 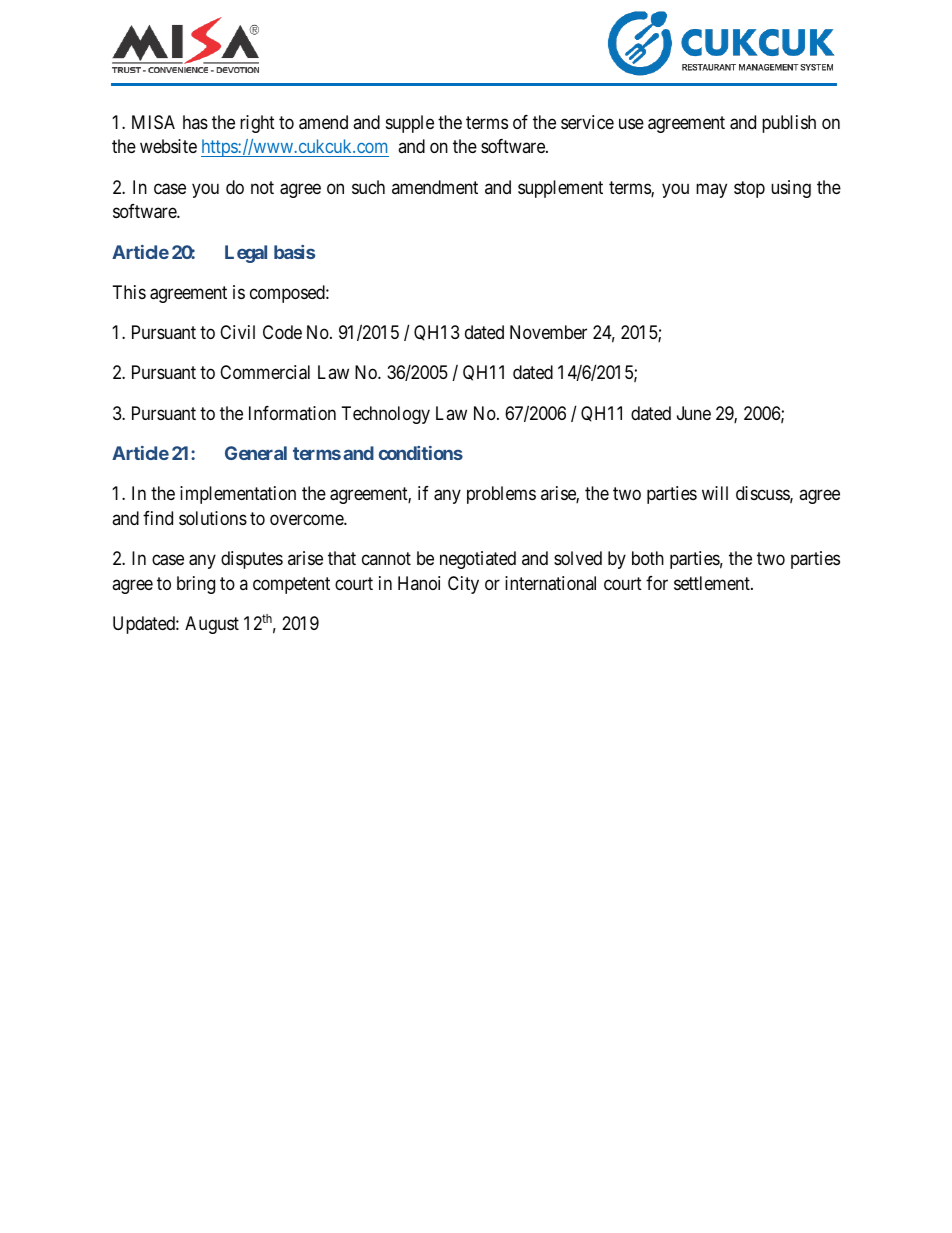 What do you see at coordinates (212, 625) in the image?
I see `August` at bounding box center [212, 625].
